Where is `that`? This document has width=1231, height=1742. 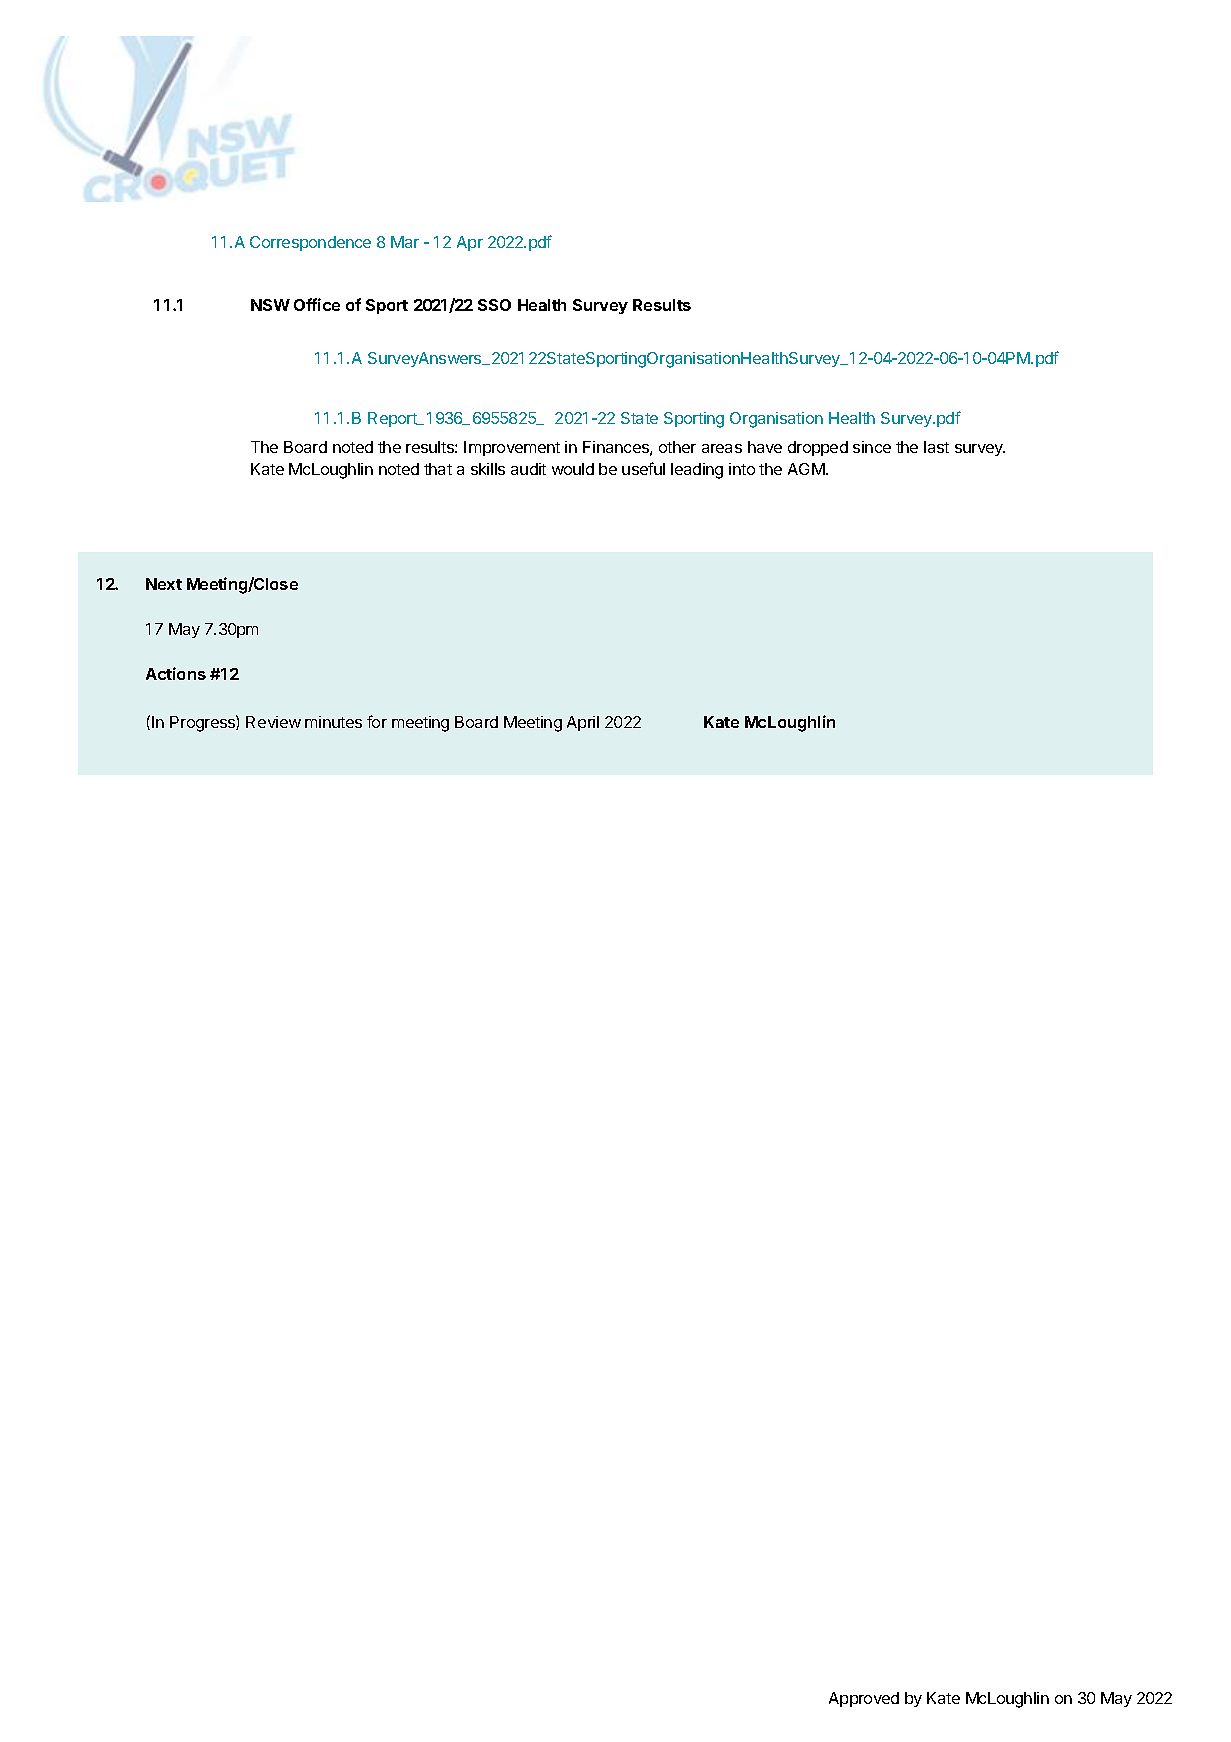 that is located at coordinates (438, 469).
